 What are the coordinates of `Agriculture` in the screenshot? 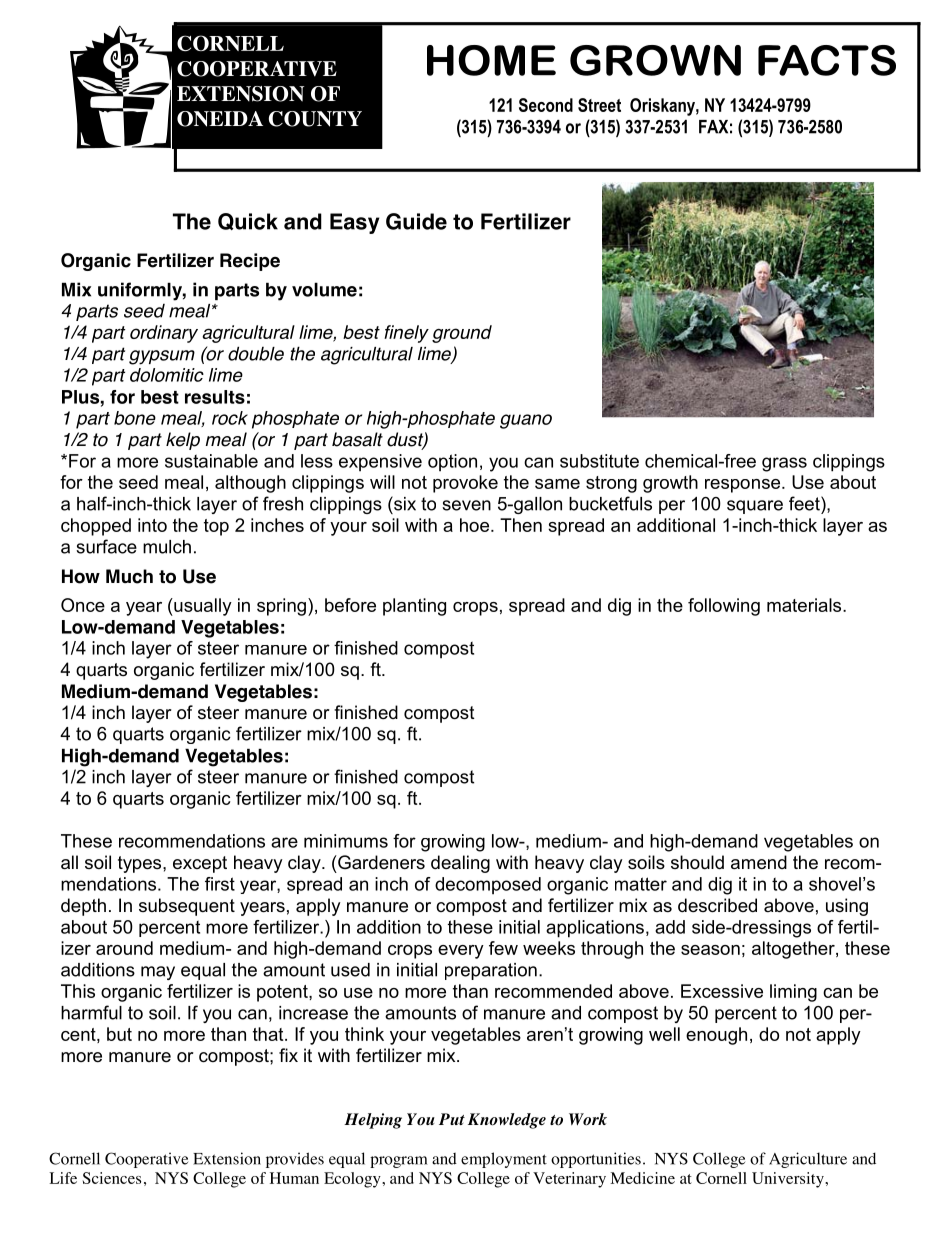 It's located at (808, 1160).
